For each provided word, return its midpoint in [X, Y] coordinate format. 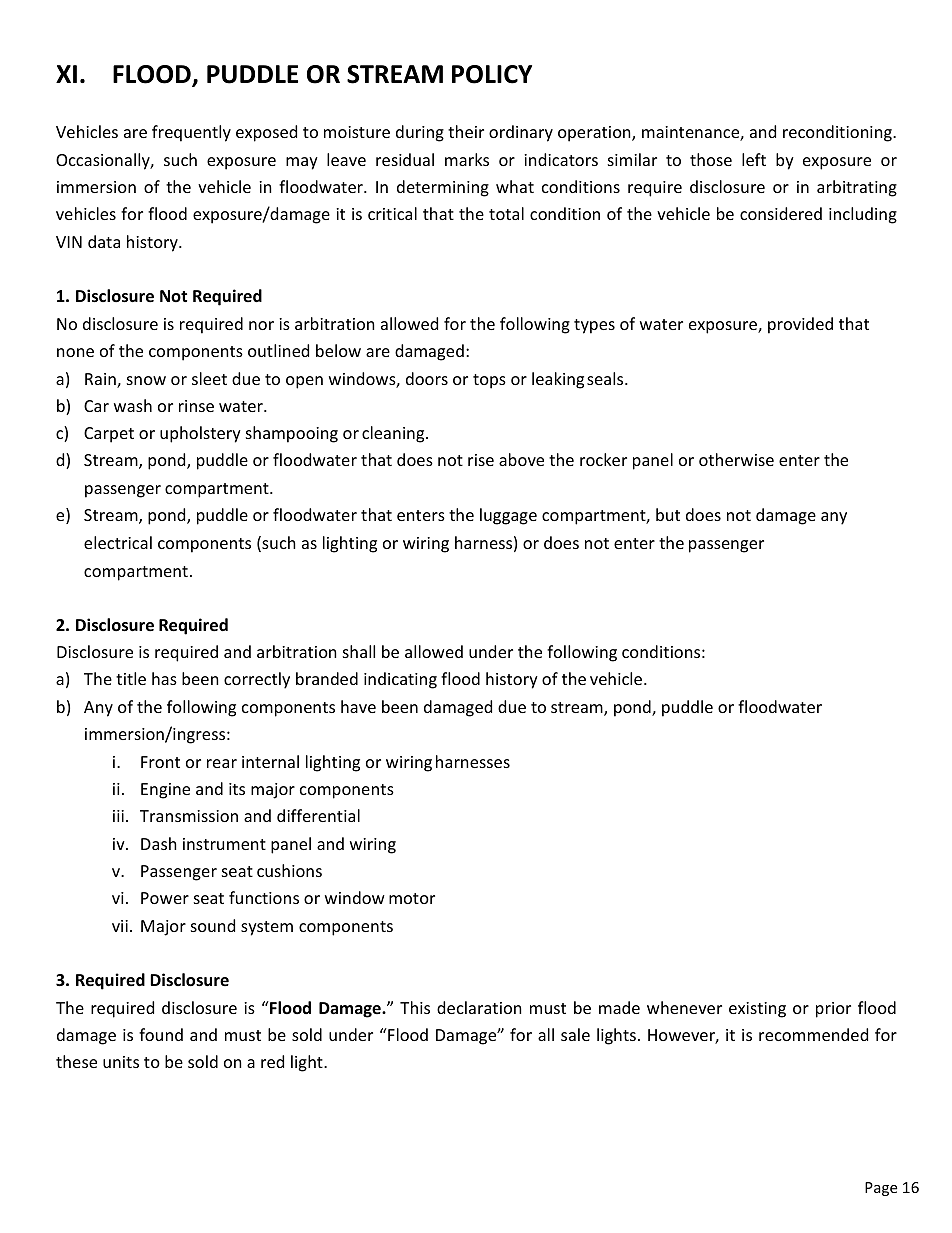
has [164, 678]
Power [165, 898]
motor [412, 898]
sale [575, 1034]
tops [489, 381]
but [668, 514]
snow [146, 380]
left [754, 159]
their [466, 131]
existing [757, 1010]
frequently [191, 133]
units [121, 1062]
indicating [400, 680]
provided [800, 325]
